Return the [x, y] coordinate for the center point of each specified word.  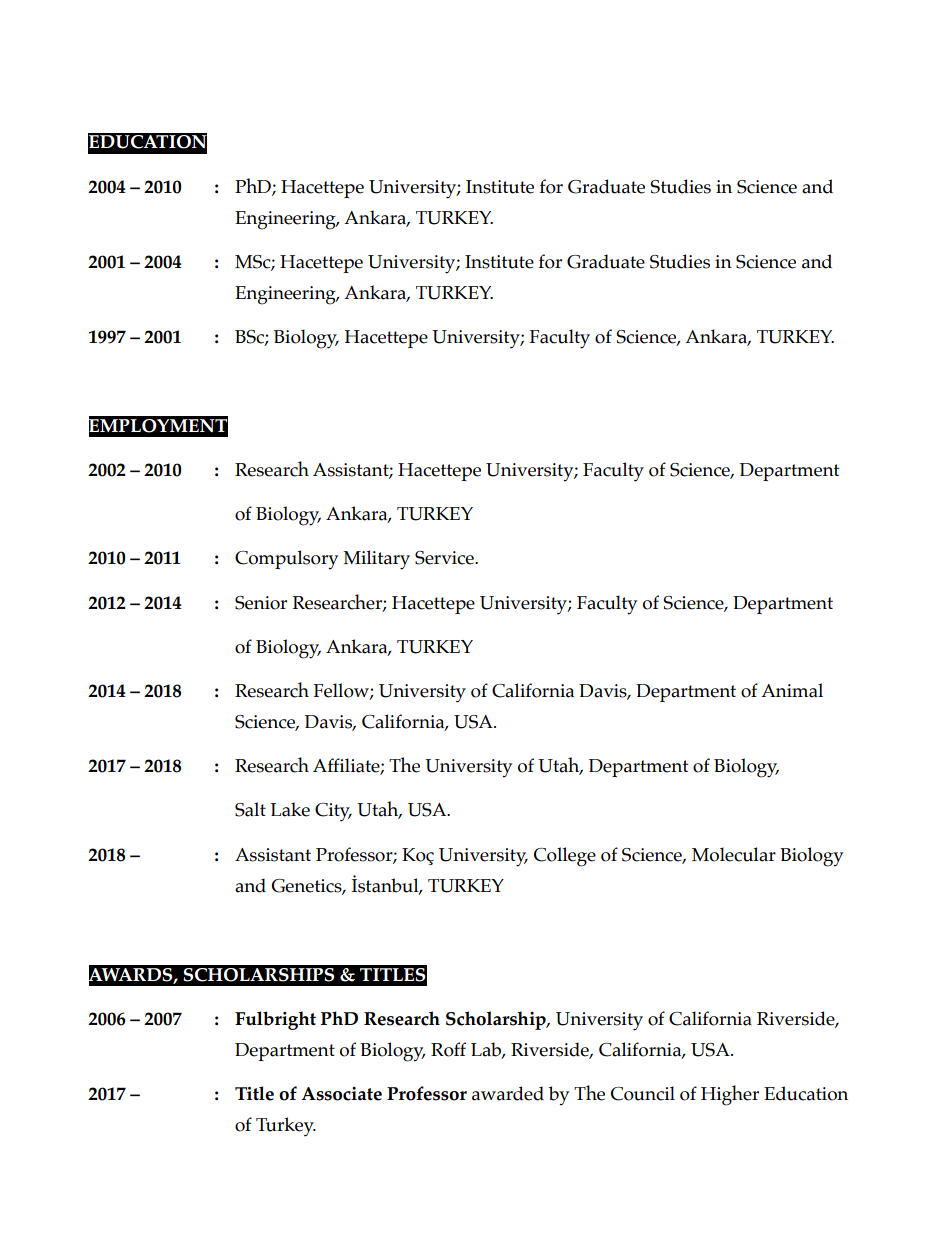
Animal [792, 690]
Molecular [734, 854]
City [333, 812]
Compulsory [286, 560]
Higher [730, 1095]
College [565, 857]
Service [445, 558]
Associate [341, 1094]
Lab [487, 1050]
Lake [290, 809]
